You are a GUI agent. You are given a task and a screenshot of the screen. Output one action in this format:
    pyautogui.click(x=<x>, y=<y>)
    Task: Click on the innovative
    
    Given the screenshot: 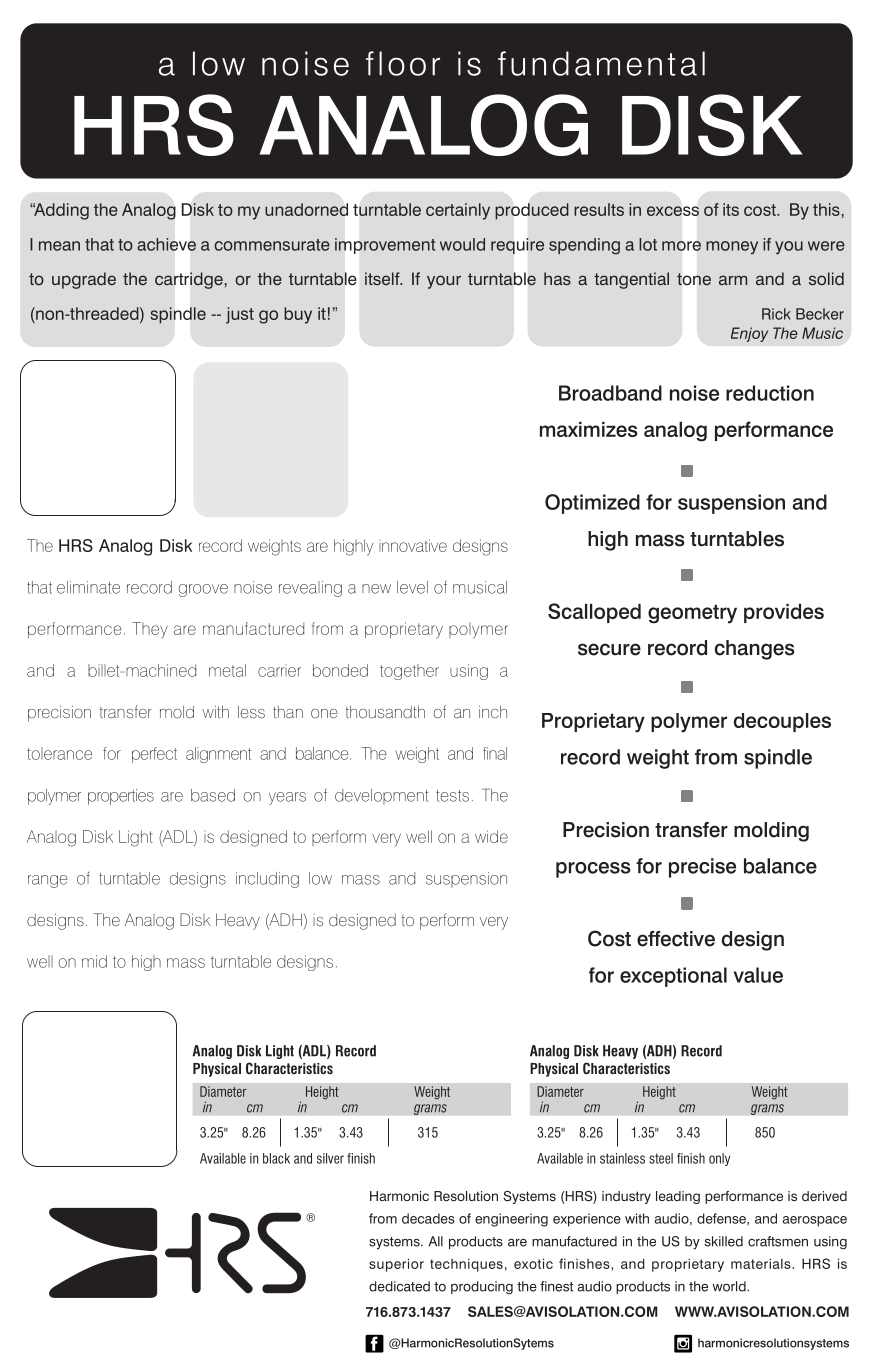 What is the action you would take?
    pyautogui.click(x=413, y=545)
